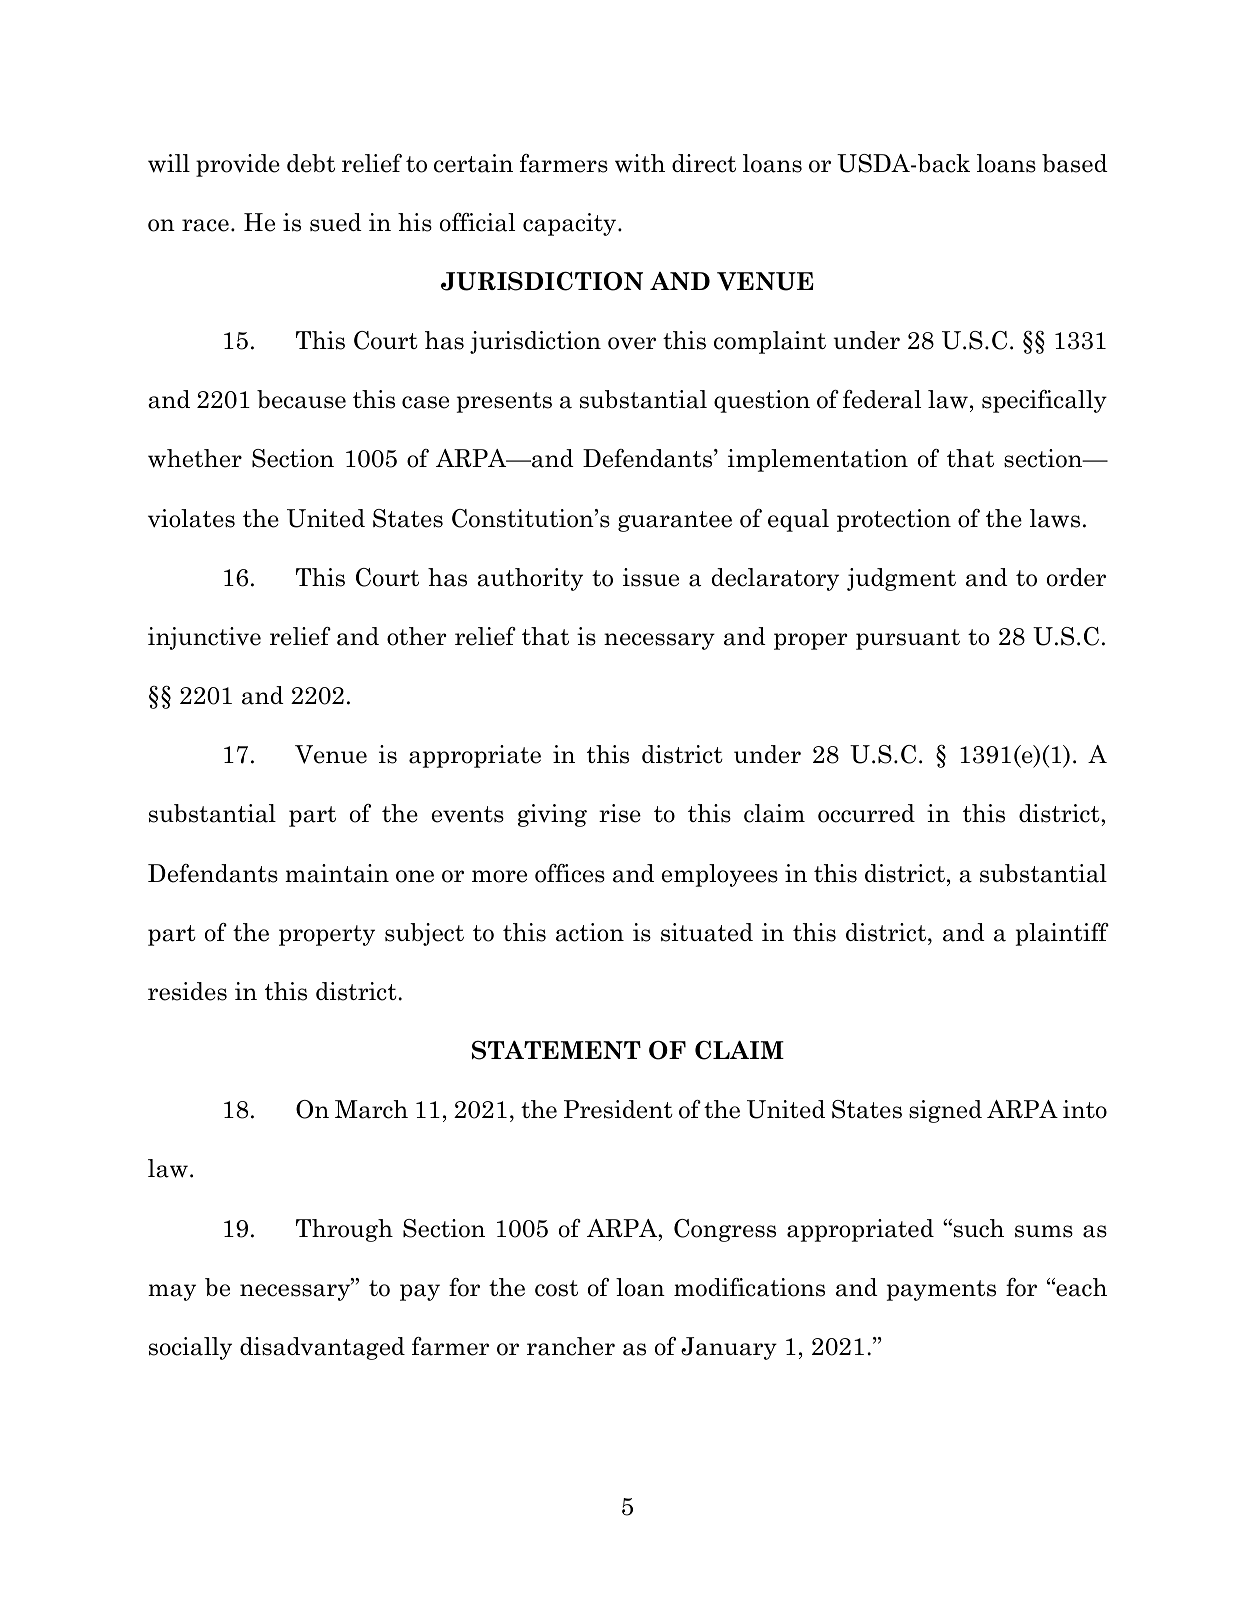 The height and width of the page is (1624, 1255). I want to click on with, so click(640, 163).
